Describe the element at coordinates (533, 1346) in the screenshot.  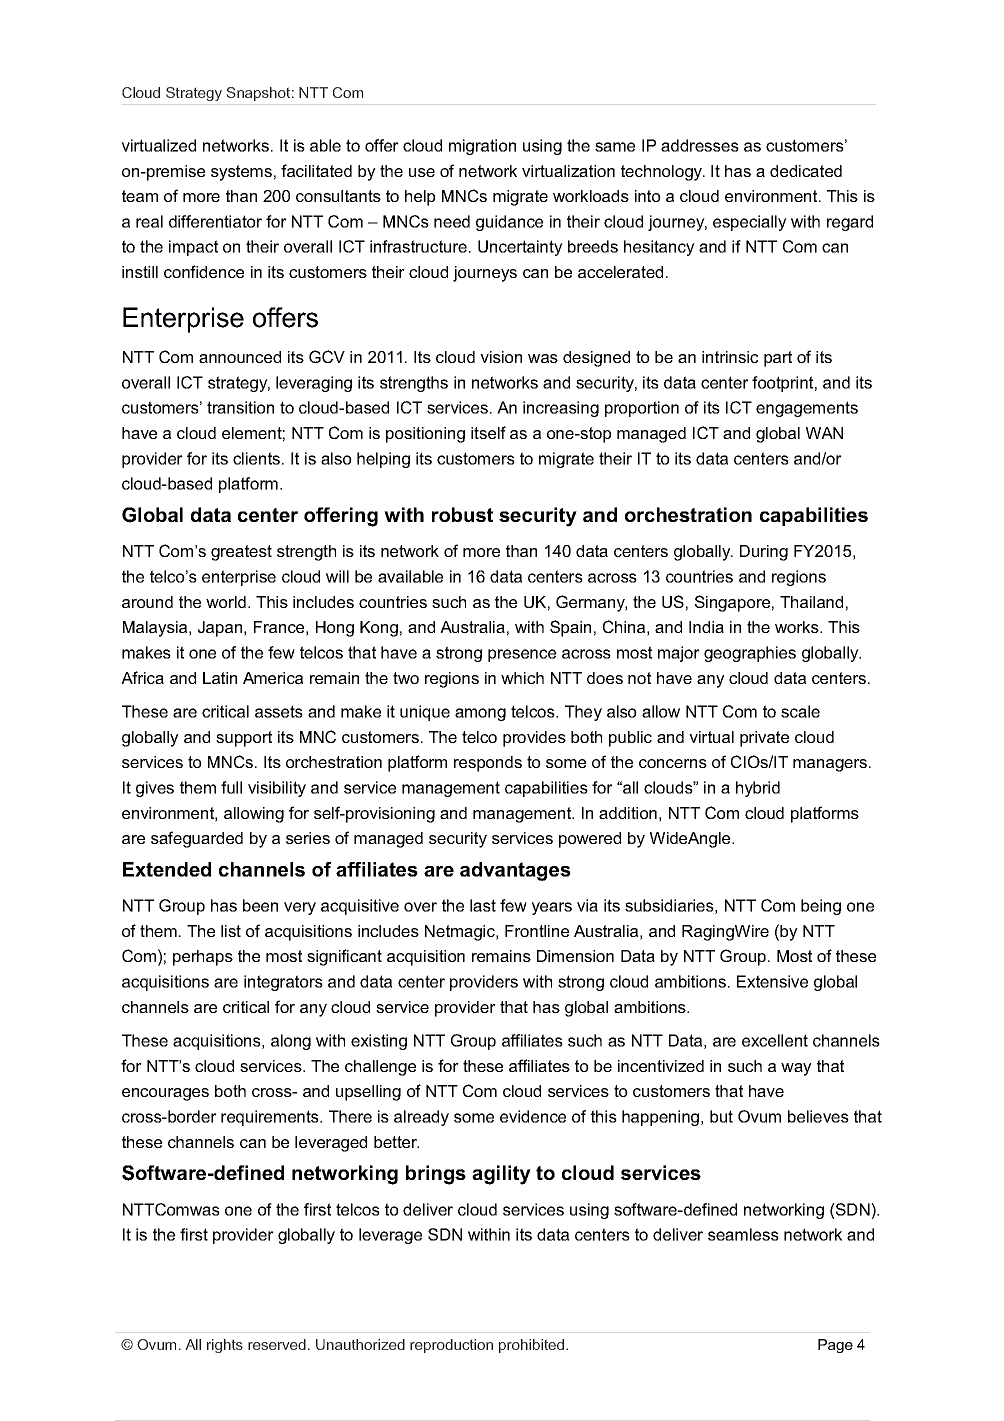
I see `prohibited` at that location.
